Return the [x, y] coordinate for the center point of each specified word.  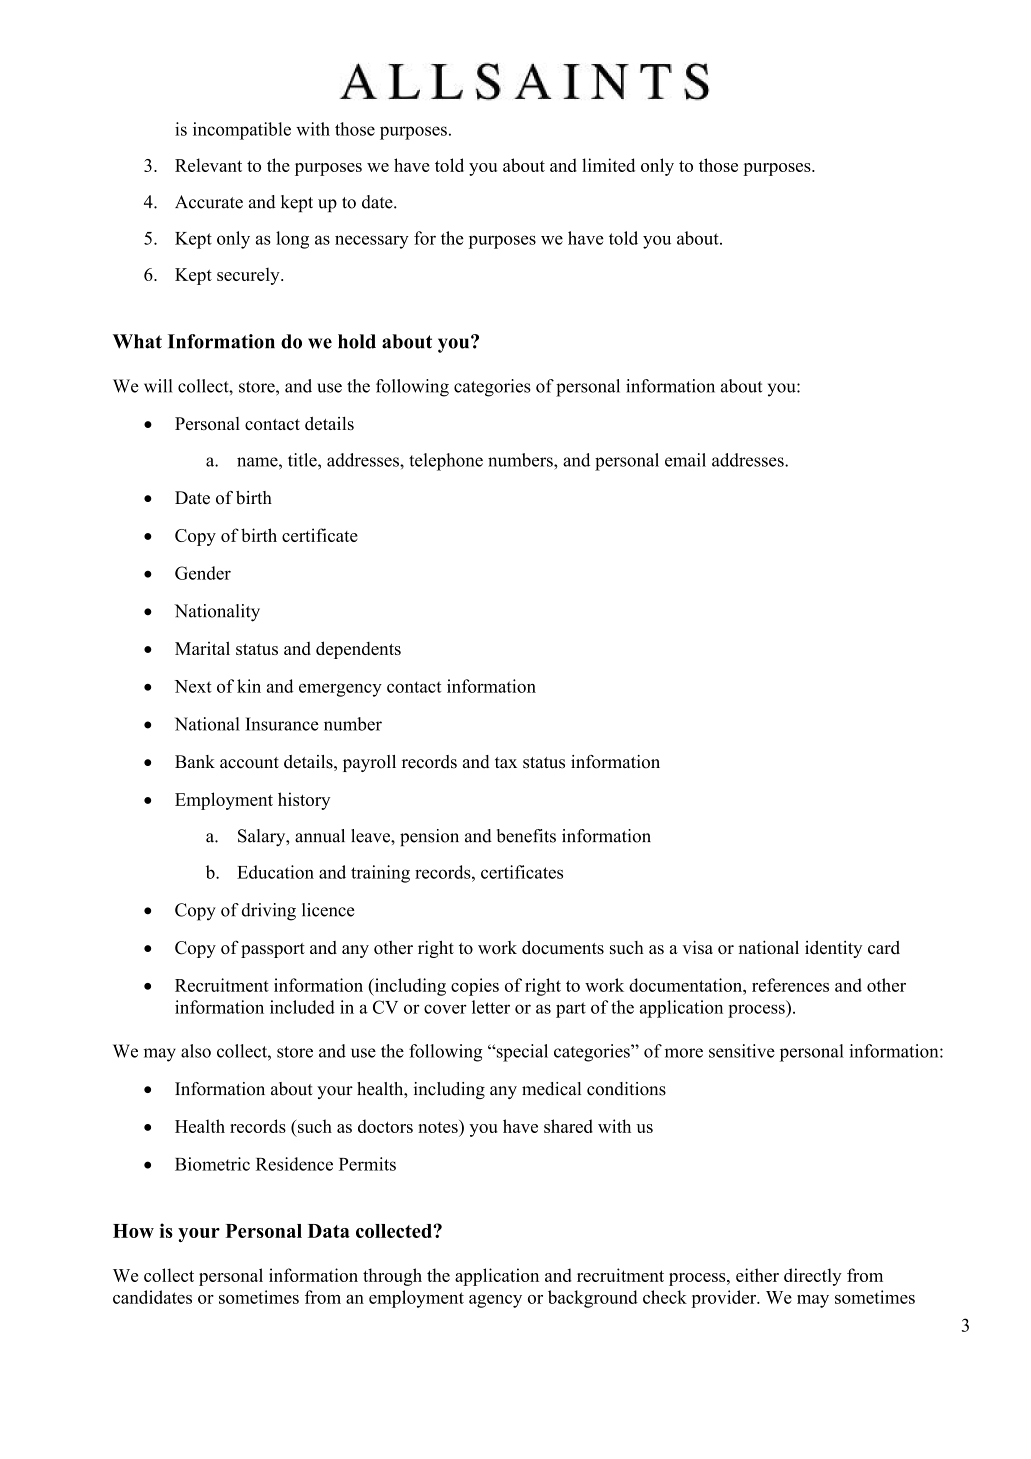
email [685, 460]
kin [249, 686]
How [133, 1231]
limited [608, 165]
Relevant [208, 165]
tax [506, 762]
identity [833, 949]
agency [495, 1301]
